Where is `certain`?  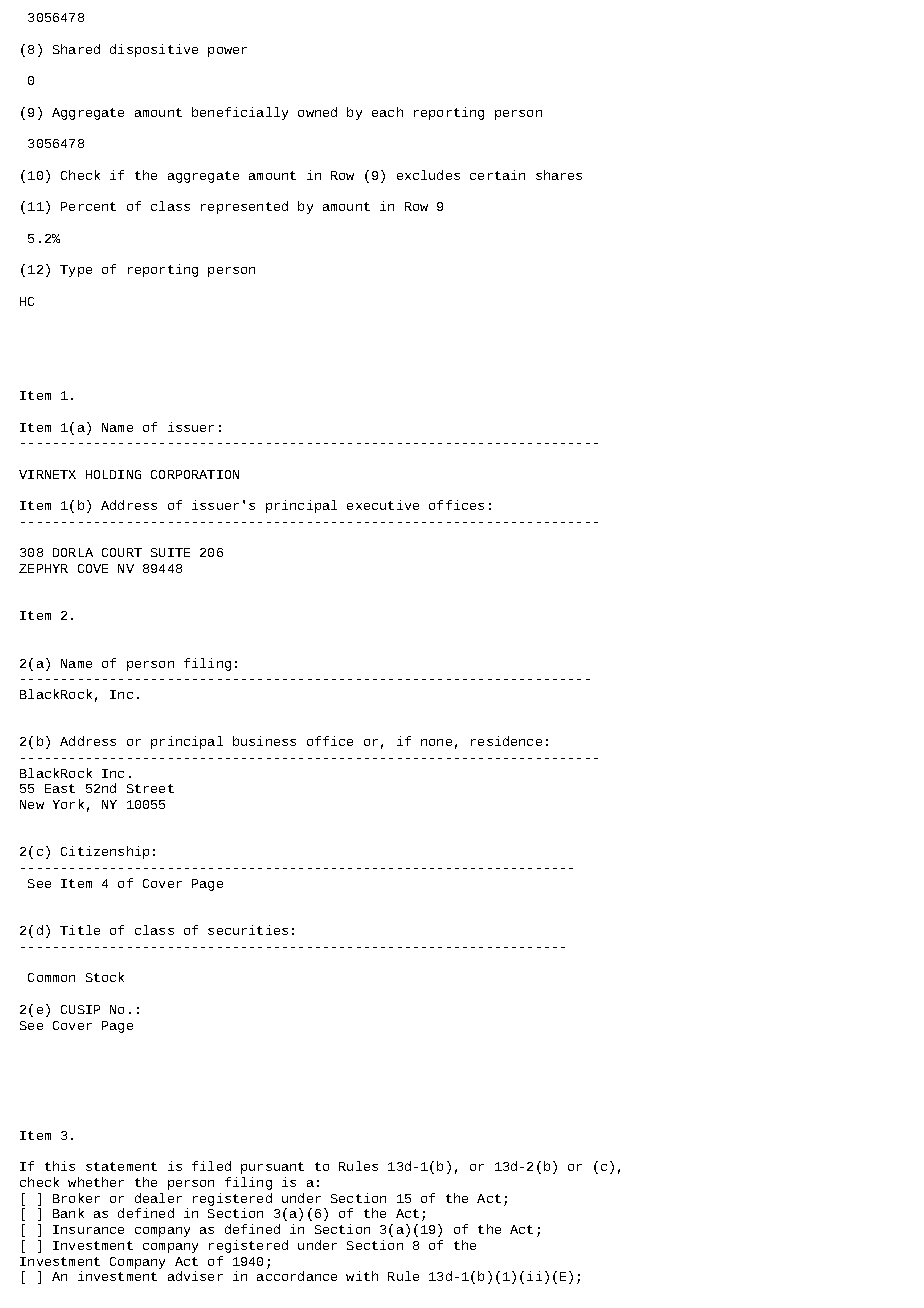
certain is located at coordinates (497, 175).
